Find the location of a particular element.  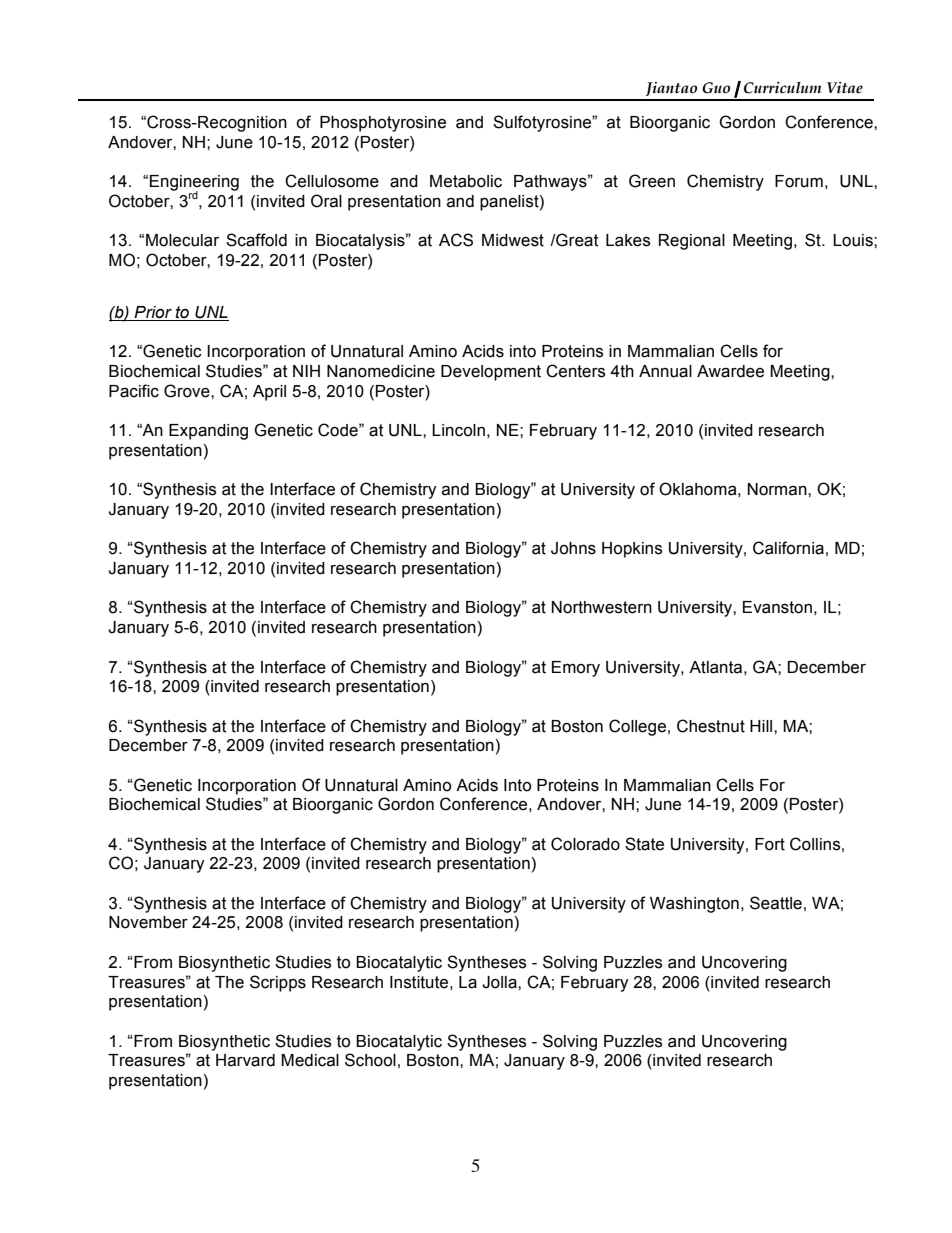

California is located at coordinates (788, 548).
